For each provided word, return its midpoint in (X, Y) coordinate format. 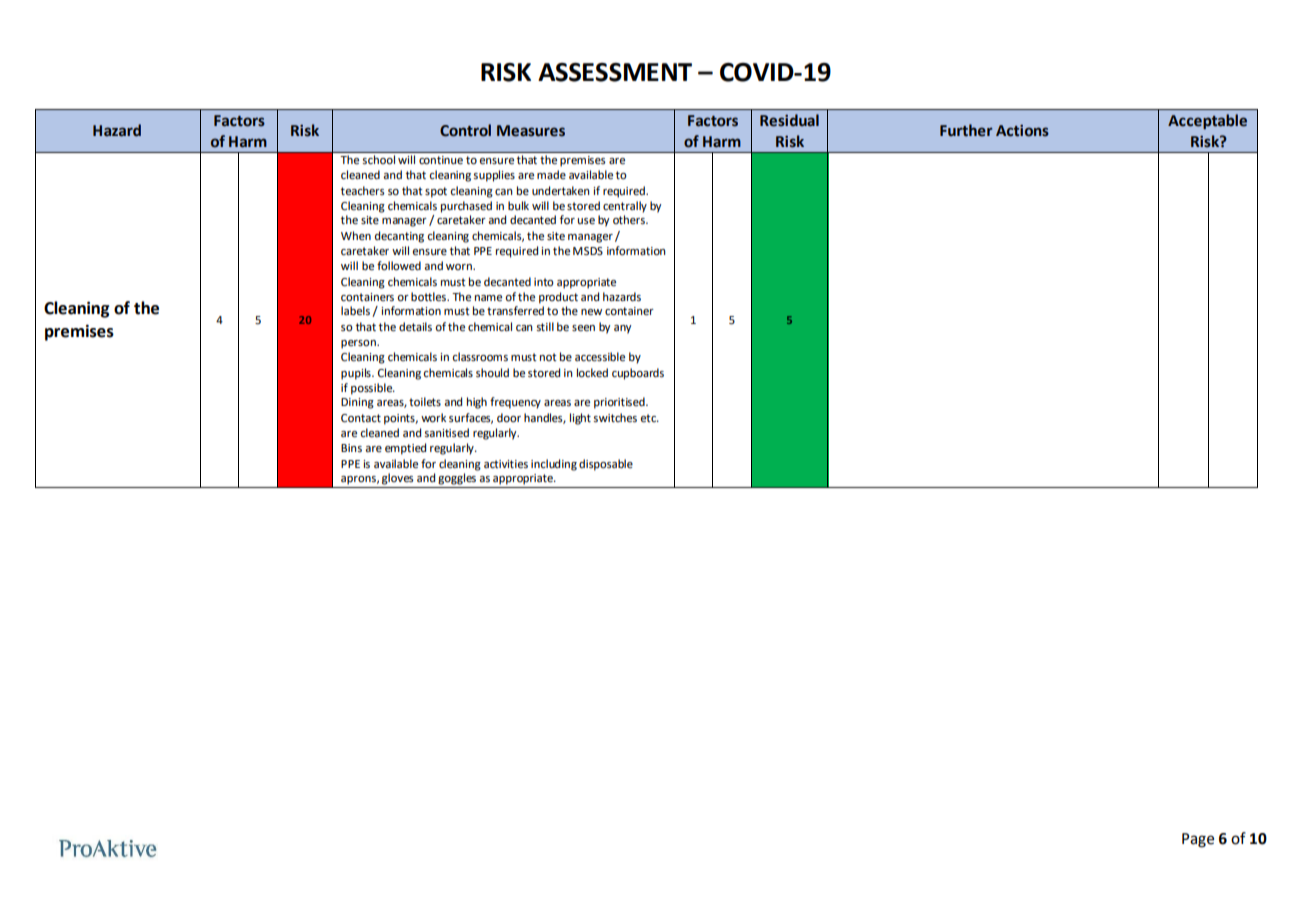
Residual (789, 120)
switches (615, 418)
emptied (405, 449)
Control (465, 130)
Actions (1022, 131)
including (554, 465)
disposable (606, 465)
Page (1198, 840)
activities (506, 464)
